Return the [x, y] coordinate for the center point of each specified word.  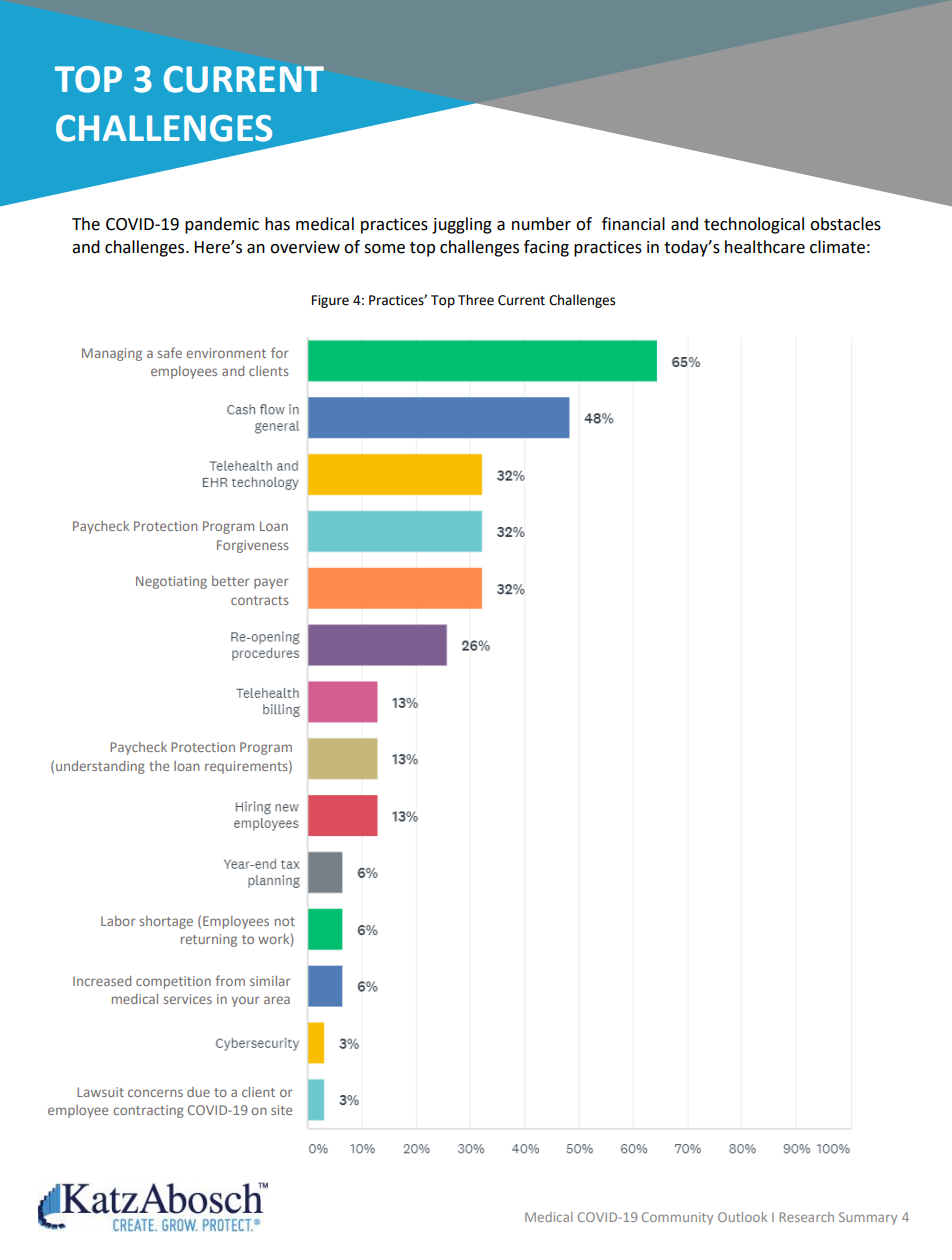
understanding [100, 767]
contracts [260, 600]
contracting [148, 1111]
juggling [462, 225]
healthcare [765, 247]
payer [271, 583]
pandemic [222, 225]
